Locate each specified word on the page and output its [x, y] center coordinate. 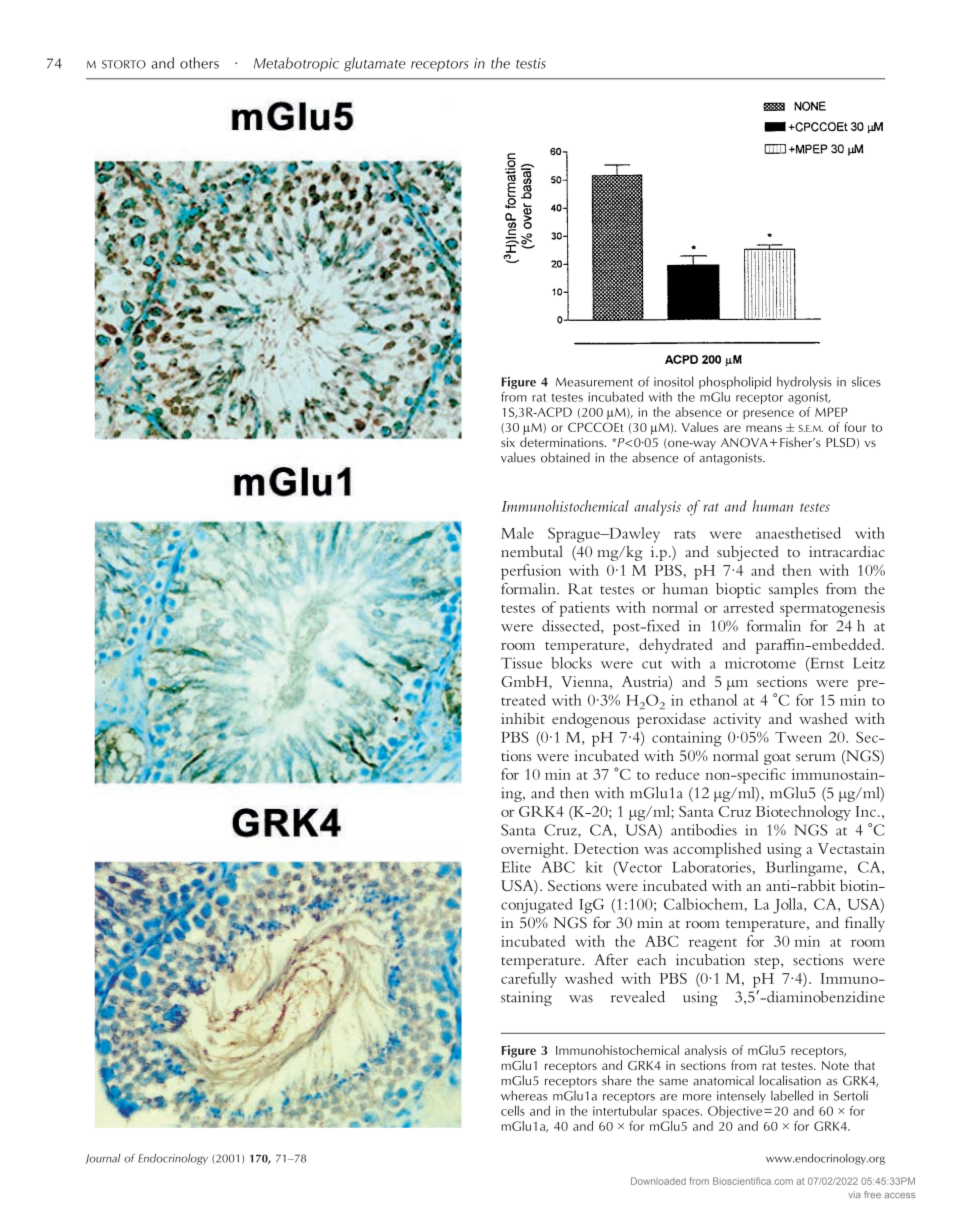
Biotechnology [803, 813]
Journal [103, 1159]
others [199, 63]
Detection [606, 848]
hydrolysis [804, 382]
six [508, 442]
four [855, 427]
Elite [516, 867]
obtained [565, 457]
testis [531, 63]
